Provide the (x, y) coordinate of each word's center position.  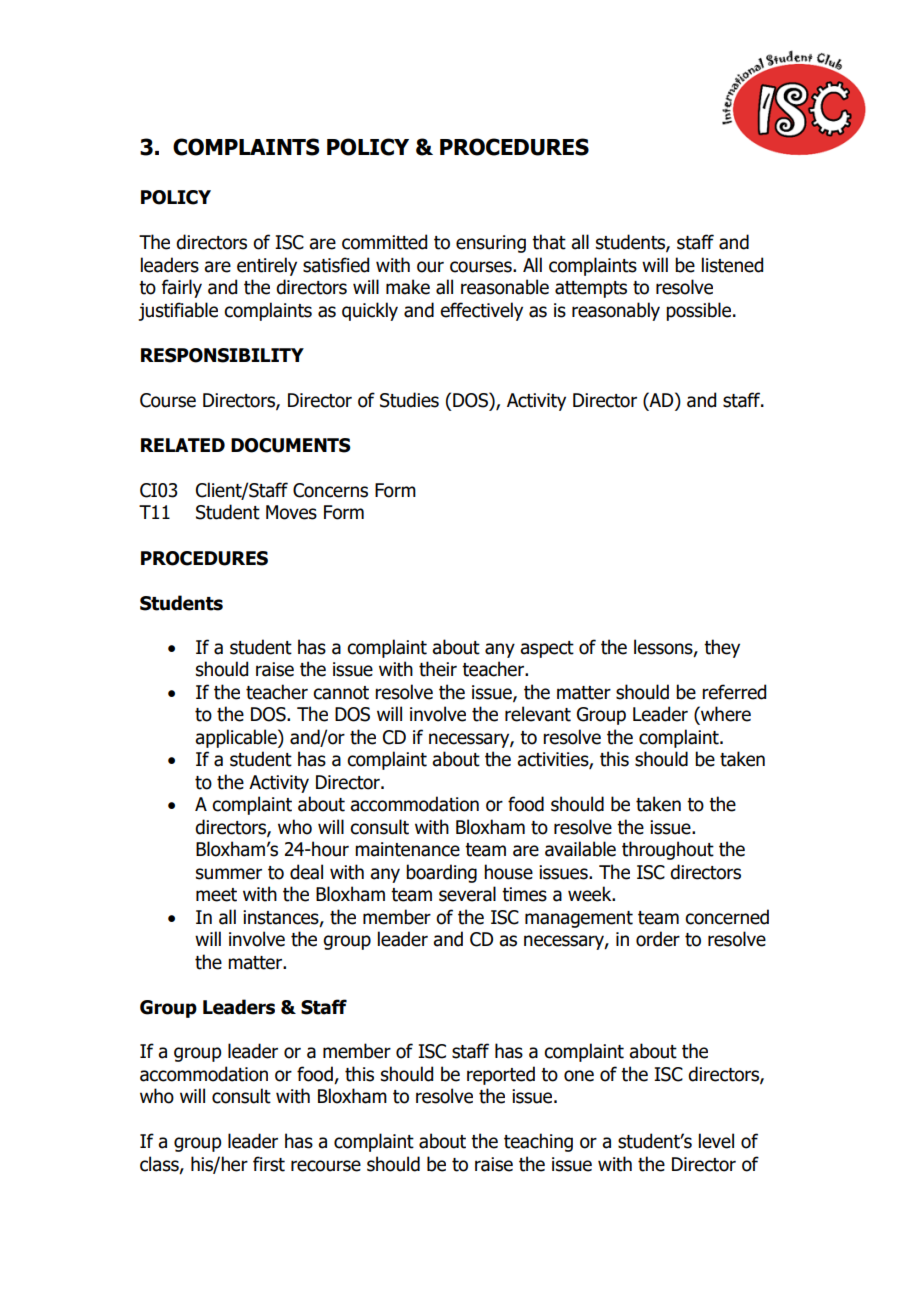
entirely (267, 266)
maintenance (407, 849)
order (658, 939)
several (467, 894)
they (722, 648)
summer (229, 874)
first (269, 1164)
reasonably (616, 311)
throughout (668, 850)
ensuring (491, 244)
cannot (341, 693)
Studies (409, 400)
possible (700, 311)
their (438, 669)
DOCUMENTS (291, 445)
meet (216, 895)
